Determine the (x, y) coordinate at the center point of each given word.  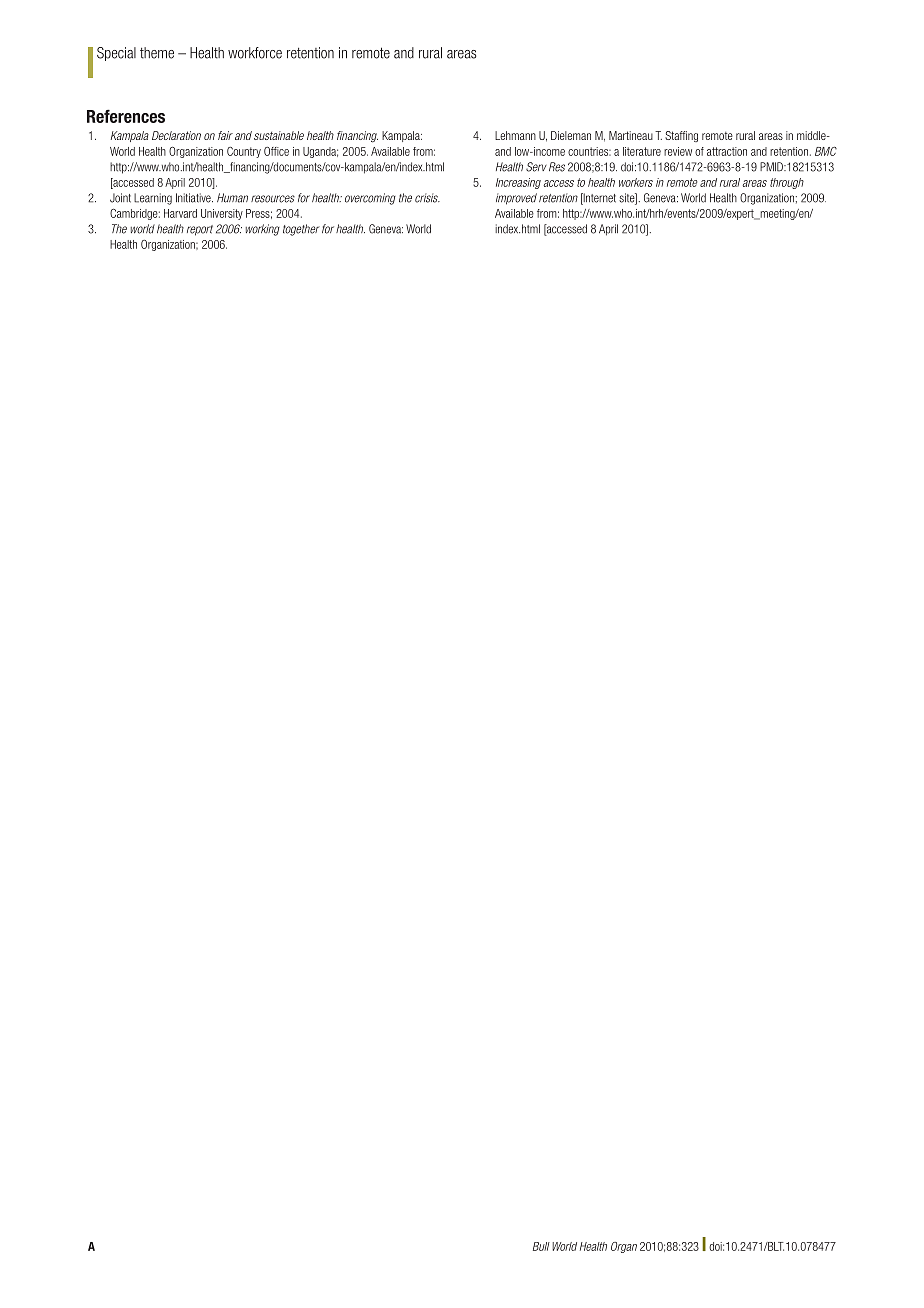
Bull (541, 1246)
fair (225, 135)
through (787, 183)
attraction (727, 151)
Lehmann (515, 135)
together (301, 230)
